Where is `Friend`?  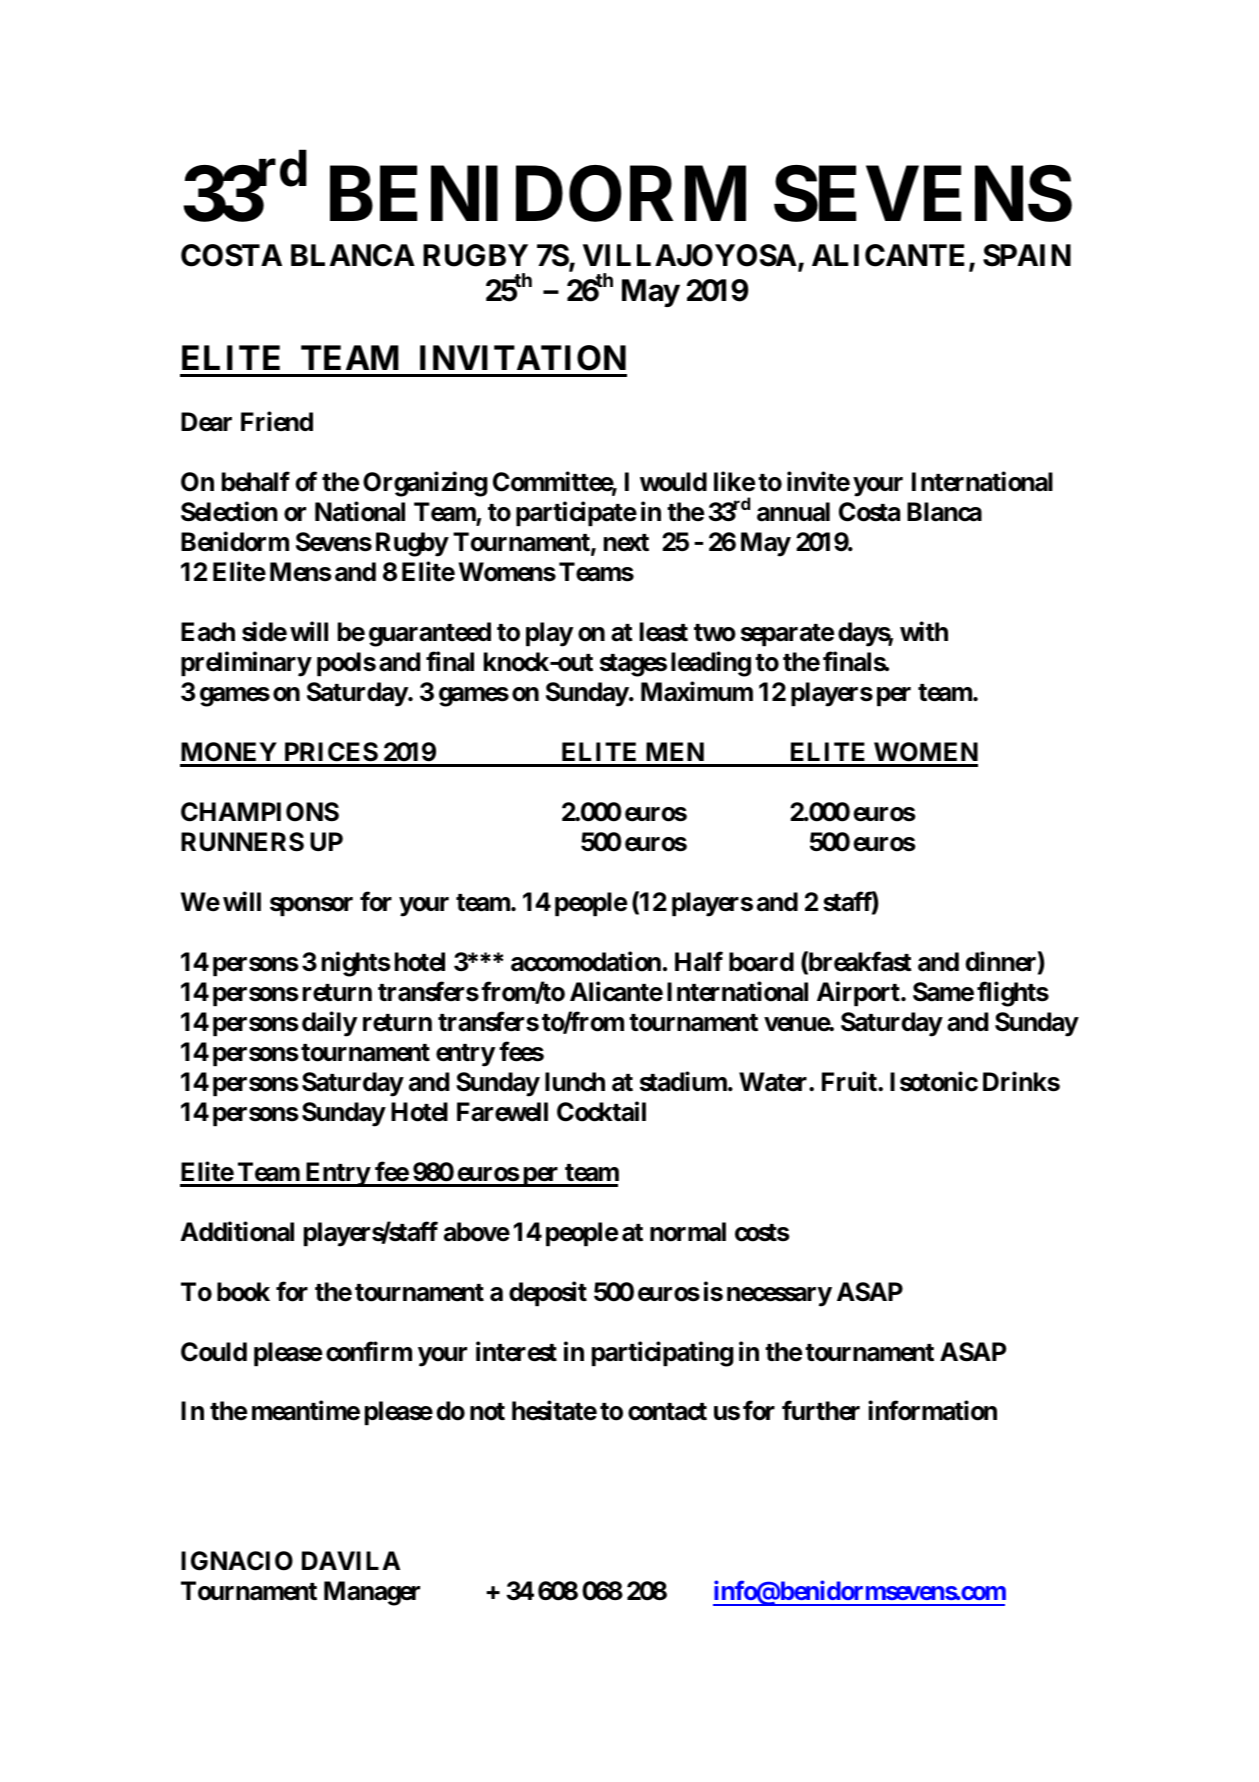
Friend is located at coordinates (277, 422).
